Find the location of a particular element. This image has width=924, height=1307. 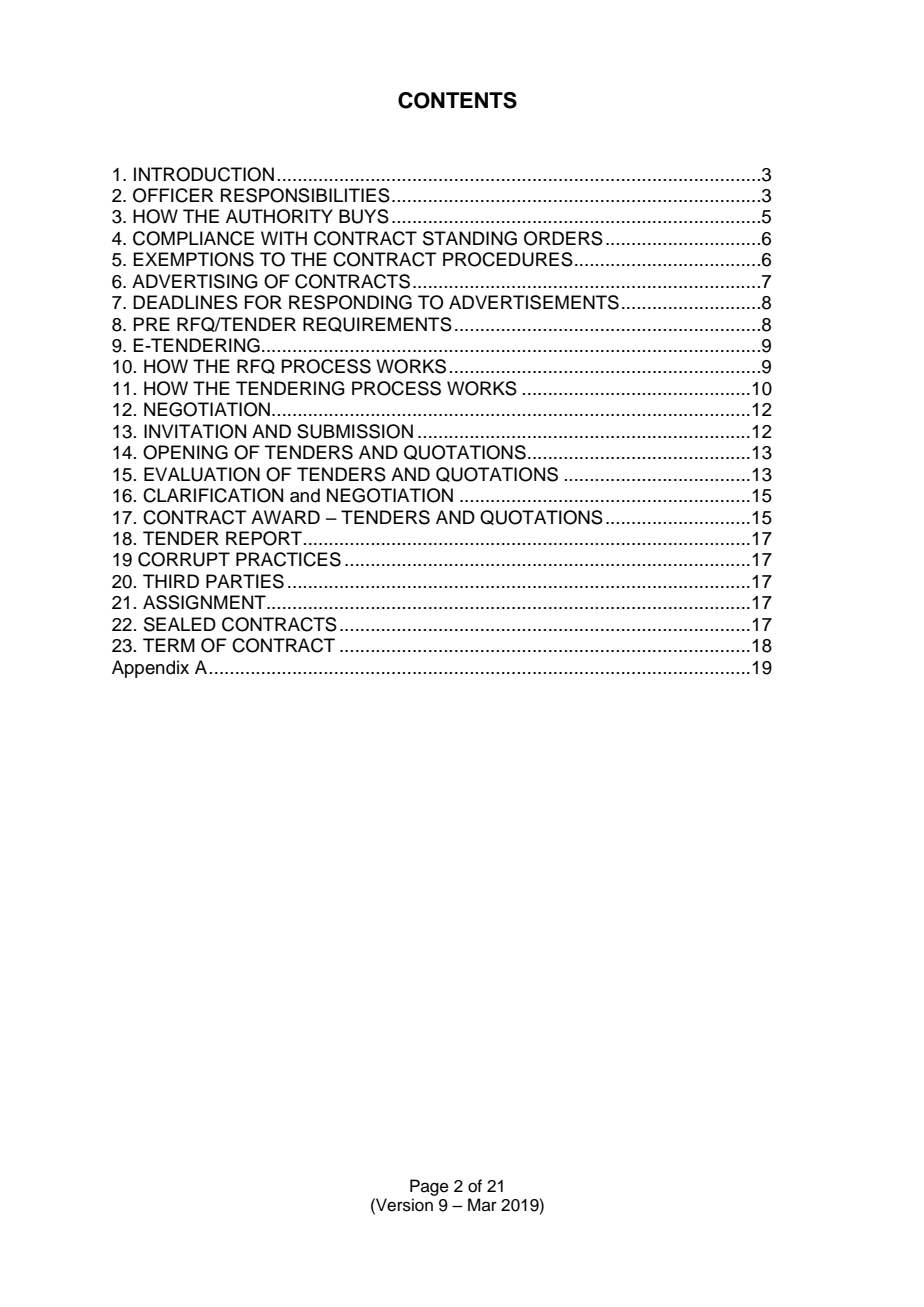

SEALED is located at coordinates (180, 624).
